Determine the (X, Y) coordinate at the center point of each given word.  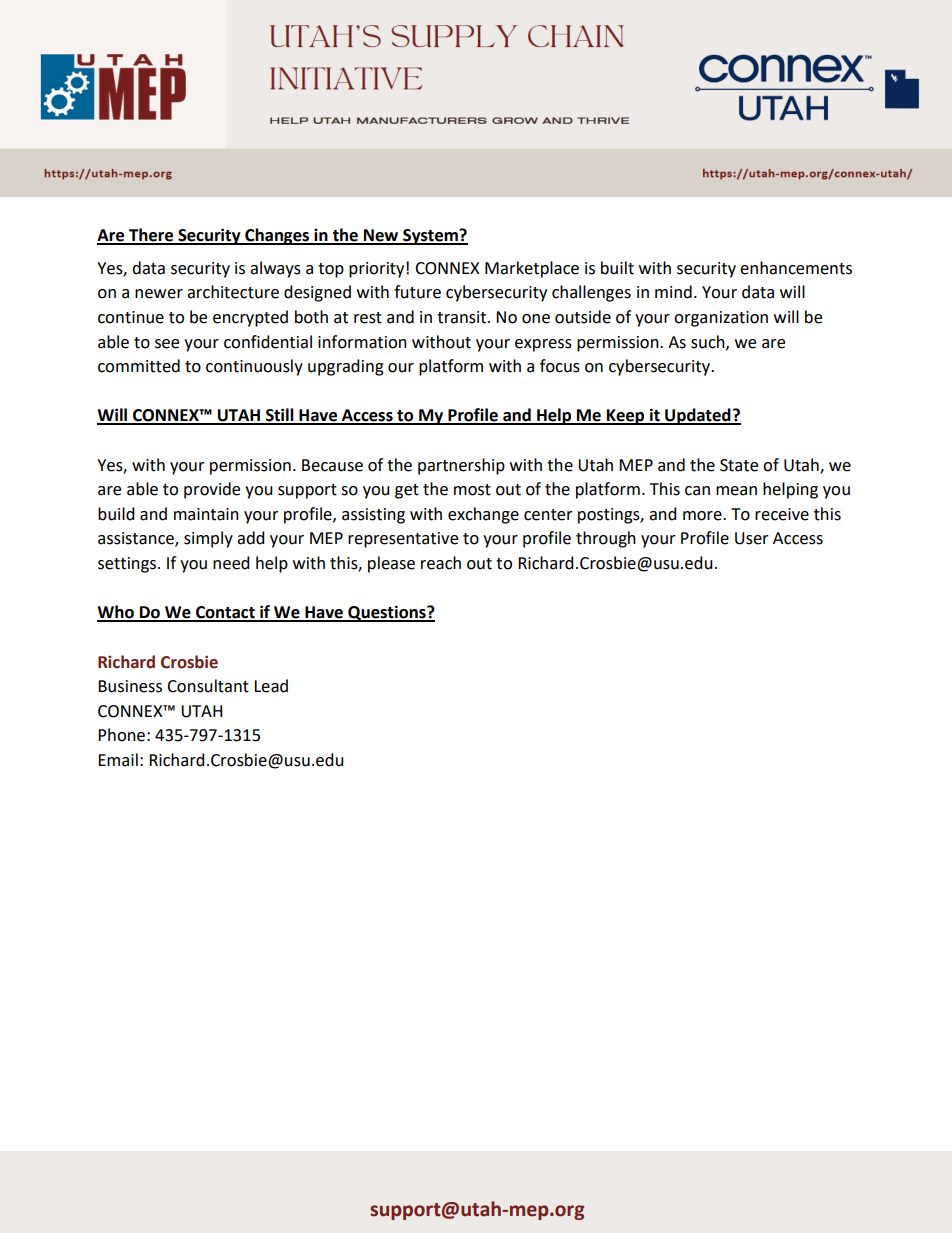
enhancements (796, 268)
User (752, 538)
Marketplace (532, 269)
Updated (698, 416)
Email (118, 760)
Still (280, 416)
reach (441, 563)
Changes (277, 236)
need (231, 563)
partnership (461, 466)
